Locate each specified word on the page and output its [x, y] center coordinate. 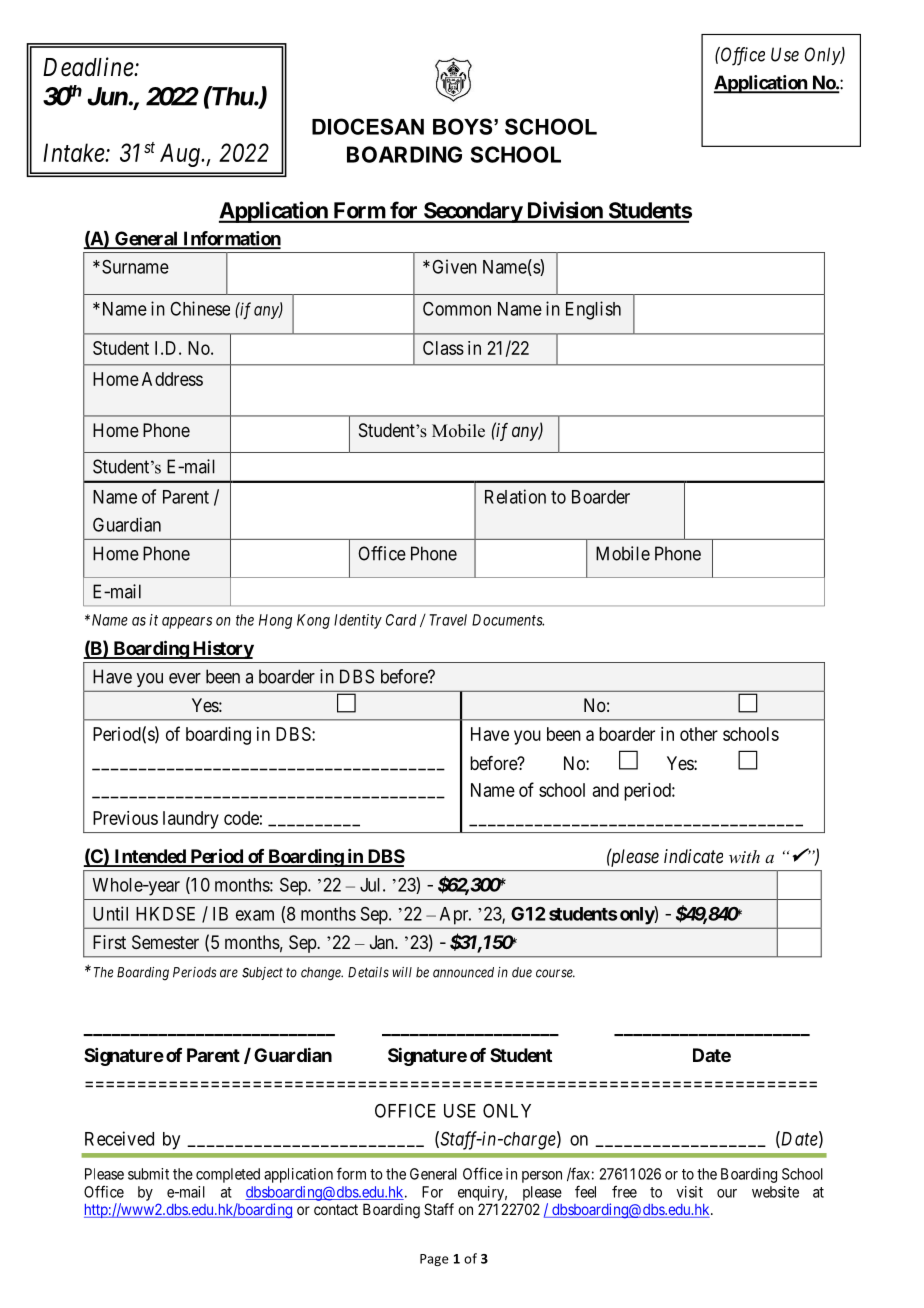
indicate [693, 856]
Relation [515, 496]
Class [443, 348]
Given [454, 266]
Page [434, 1260]
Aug [181, 155]
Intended [150, 857]
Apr [455, 915]
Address [172, 379]
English [593, 310]
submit [148, 1174]
